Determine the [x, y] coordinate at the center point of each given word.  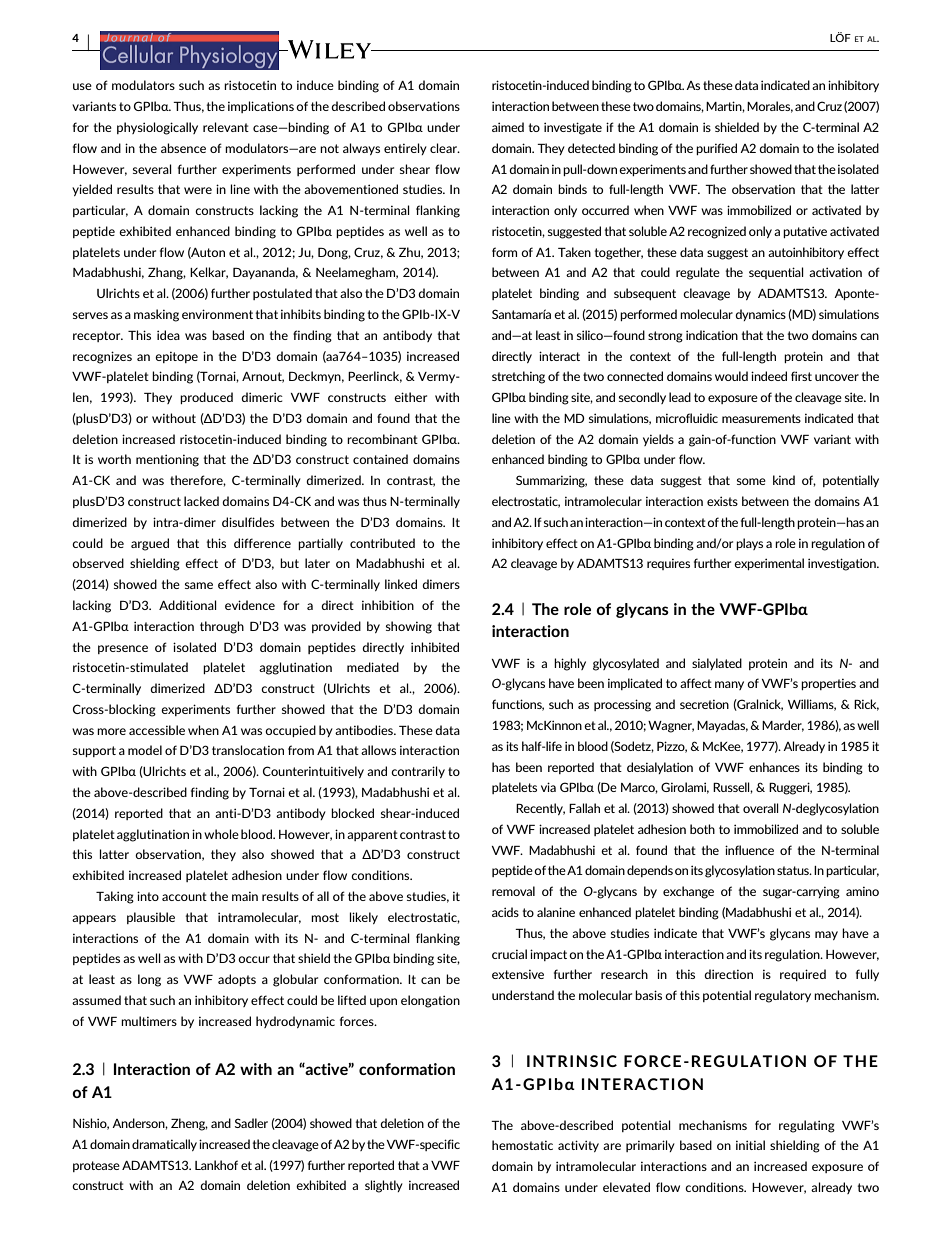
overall [761, 808]
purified [716, 149]
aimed [508, 127]
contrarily [418, 772]
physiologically [157, 128]
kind [784, 480]
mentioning [167, 460]
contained [380, 459]
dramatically [164, 1145]
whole [221, 834]
